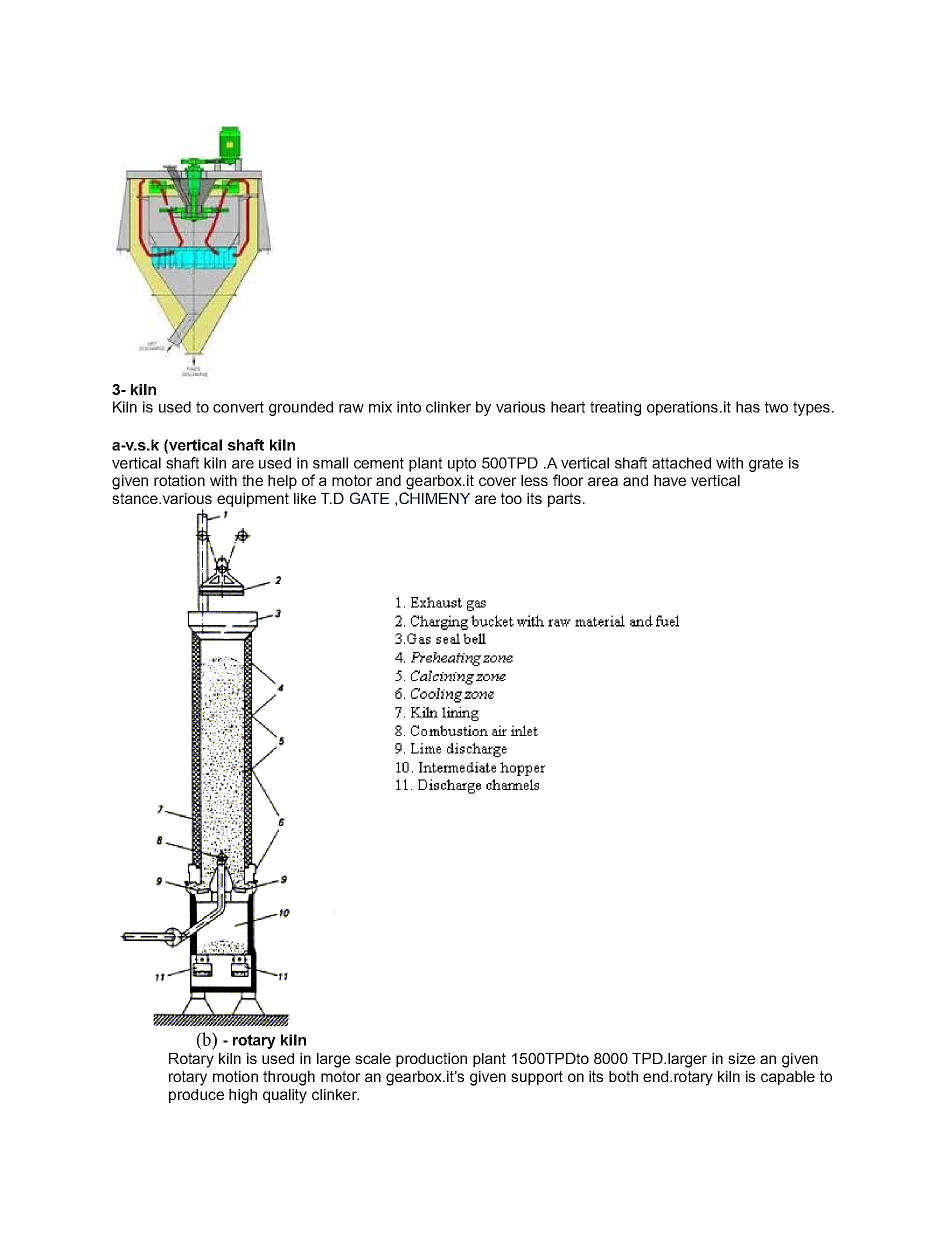 The width and height of the document is (952, 1233). I want to click on capable, so click(788, 1078).
